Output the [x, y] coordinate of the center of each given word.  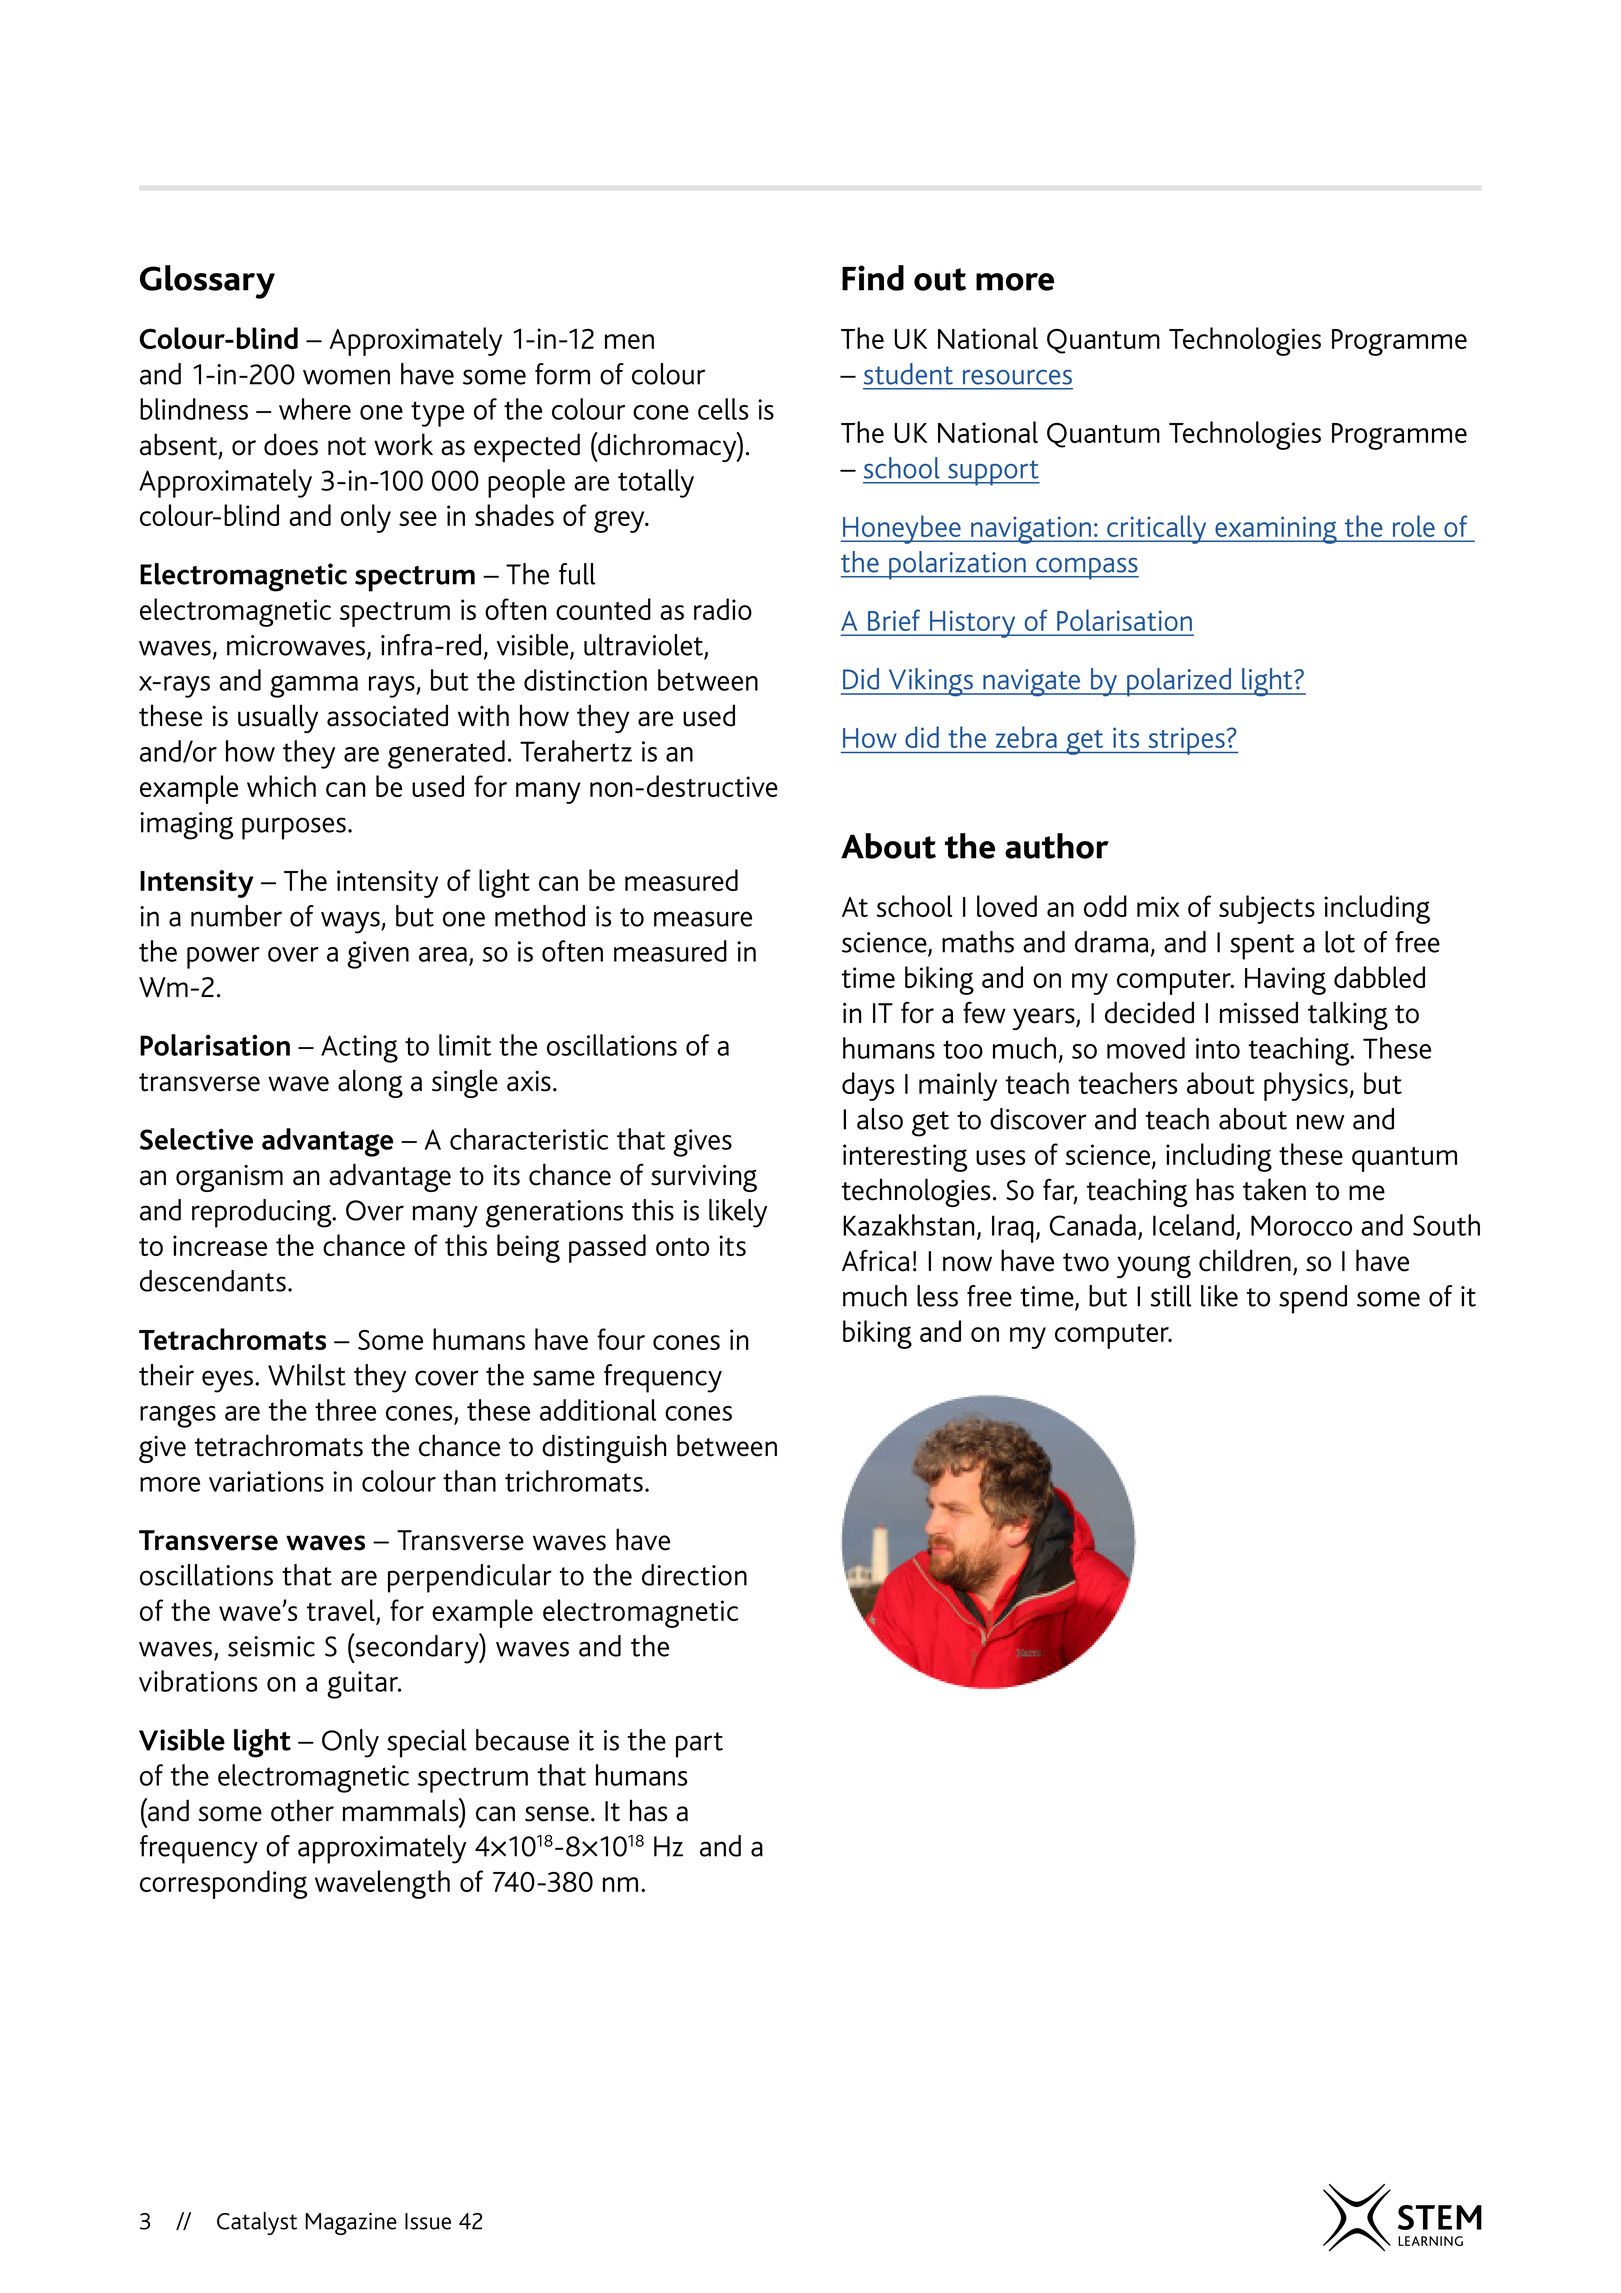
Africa [875, 1260]
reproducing [263, 1213]
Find [873, 278]
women [346, 377]
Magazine [351, 2223]
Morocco [1301, 1225]
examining [1276, 530]
